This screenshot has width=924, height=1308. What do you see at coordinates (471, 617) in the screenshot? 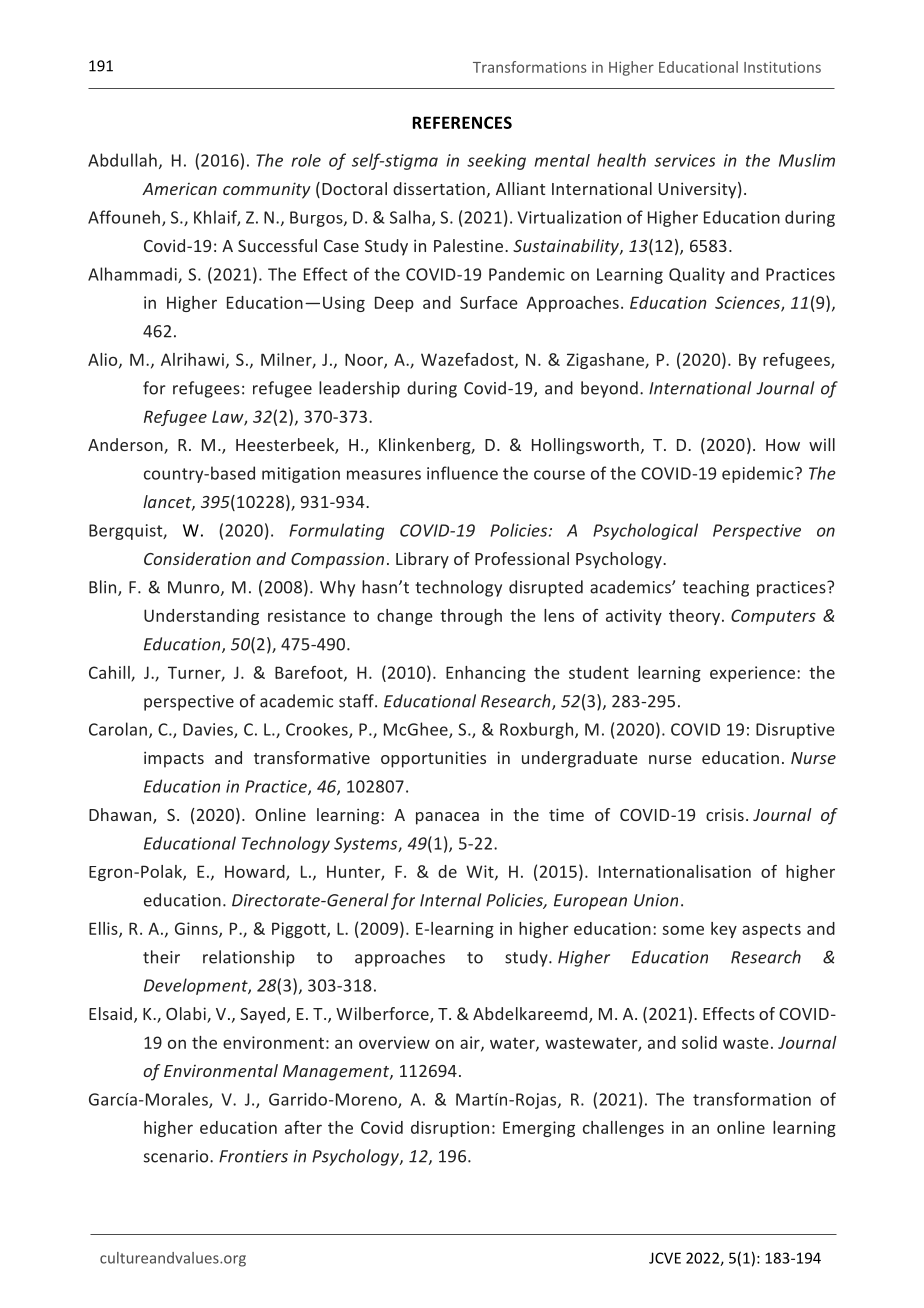
I see `through` at bounding box center [471, 617].
